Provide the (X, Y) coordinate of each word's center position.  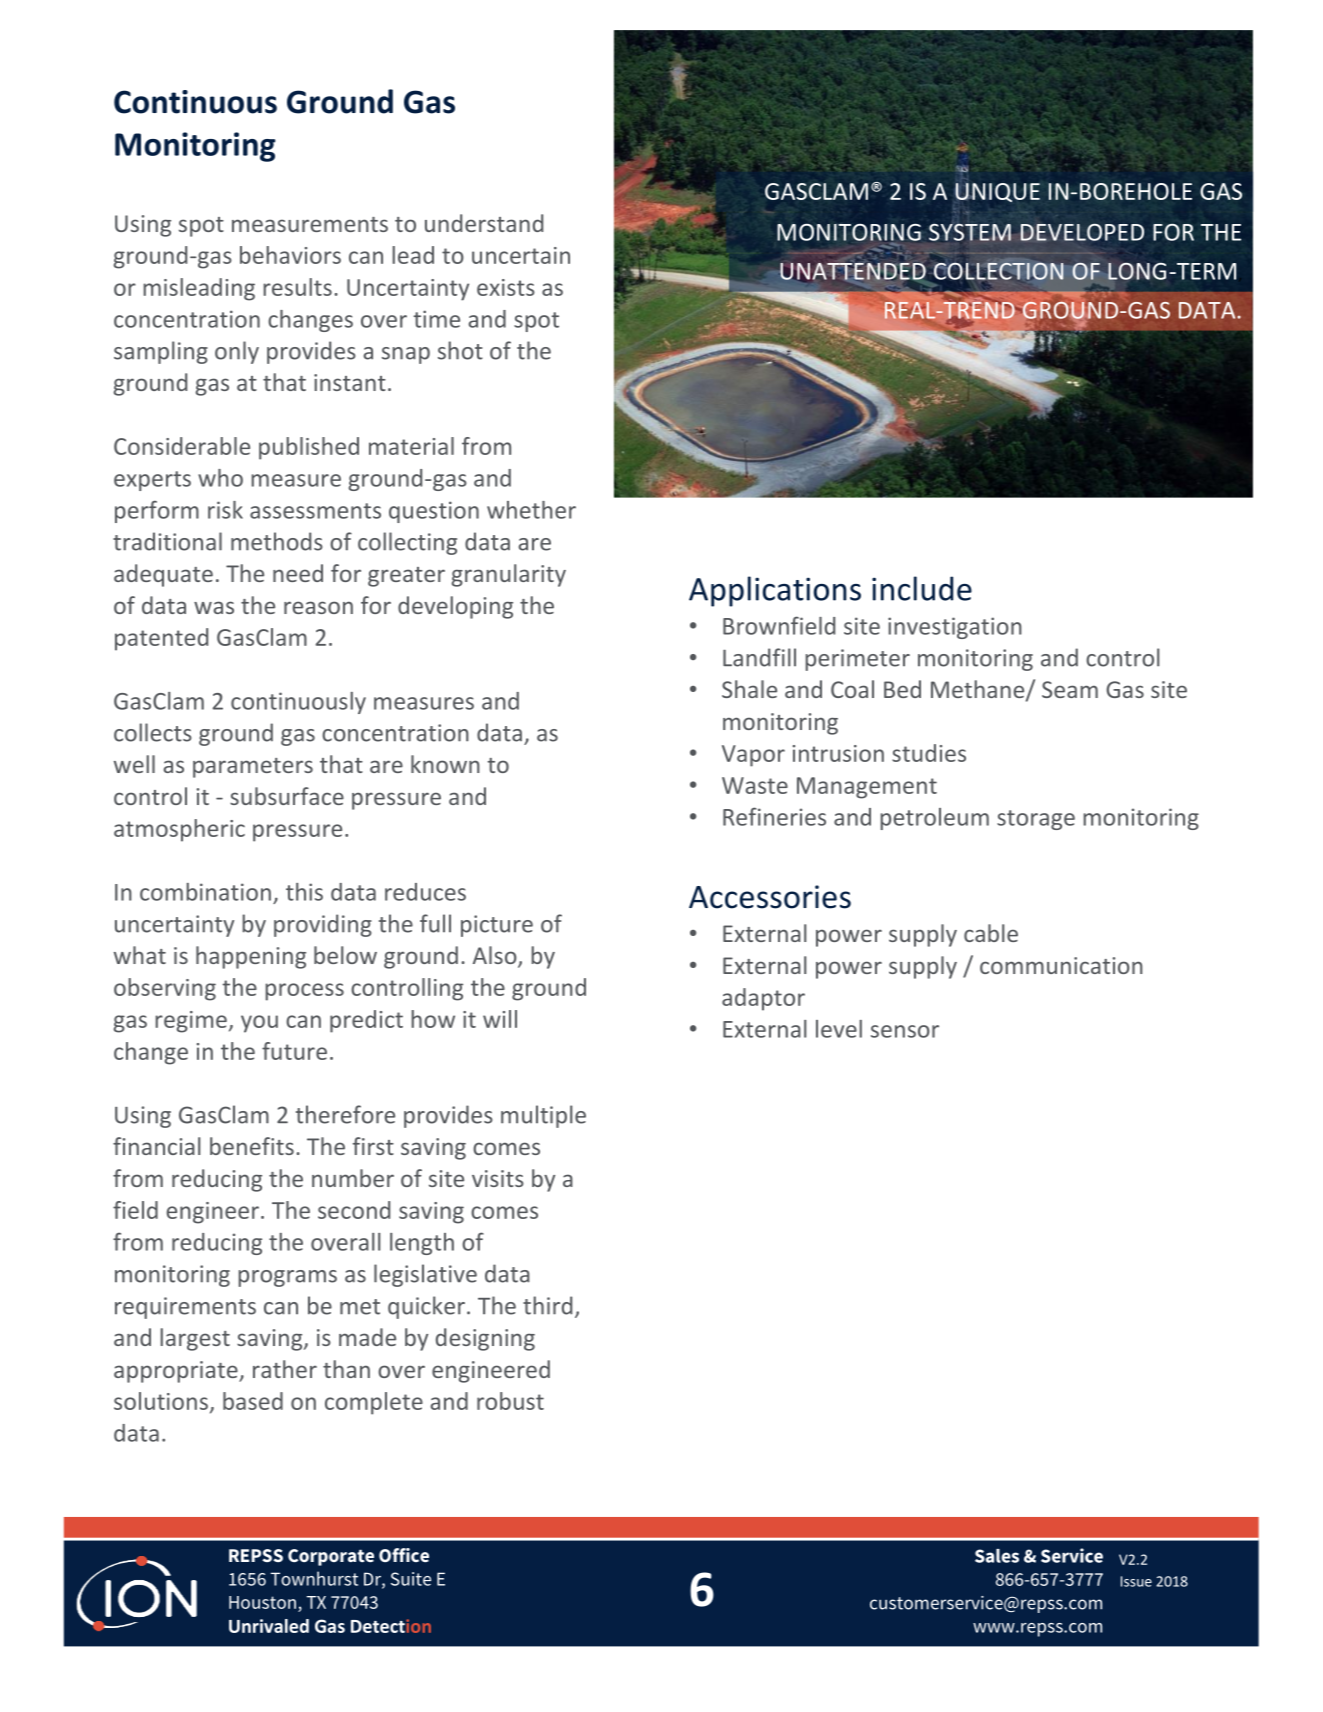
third (547, 1305)
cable (991, 933)
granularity (508, 575)
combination (205, 892)
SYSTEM (970, 232)
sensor (905, 1031)
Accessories (770, 897)
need (298, 573)
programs (287, 1278)
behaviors (290, 255)
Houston (262, 1602)
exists (506, 287)
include (922, 588)
